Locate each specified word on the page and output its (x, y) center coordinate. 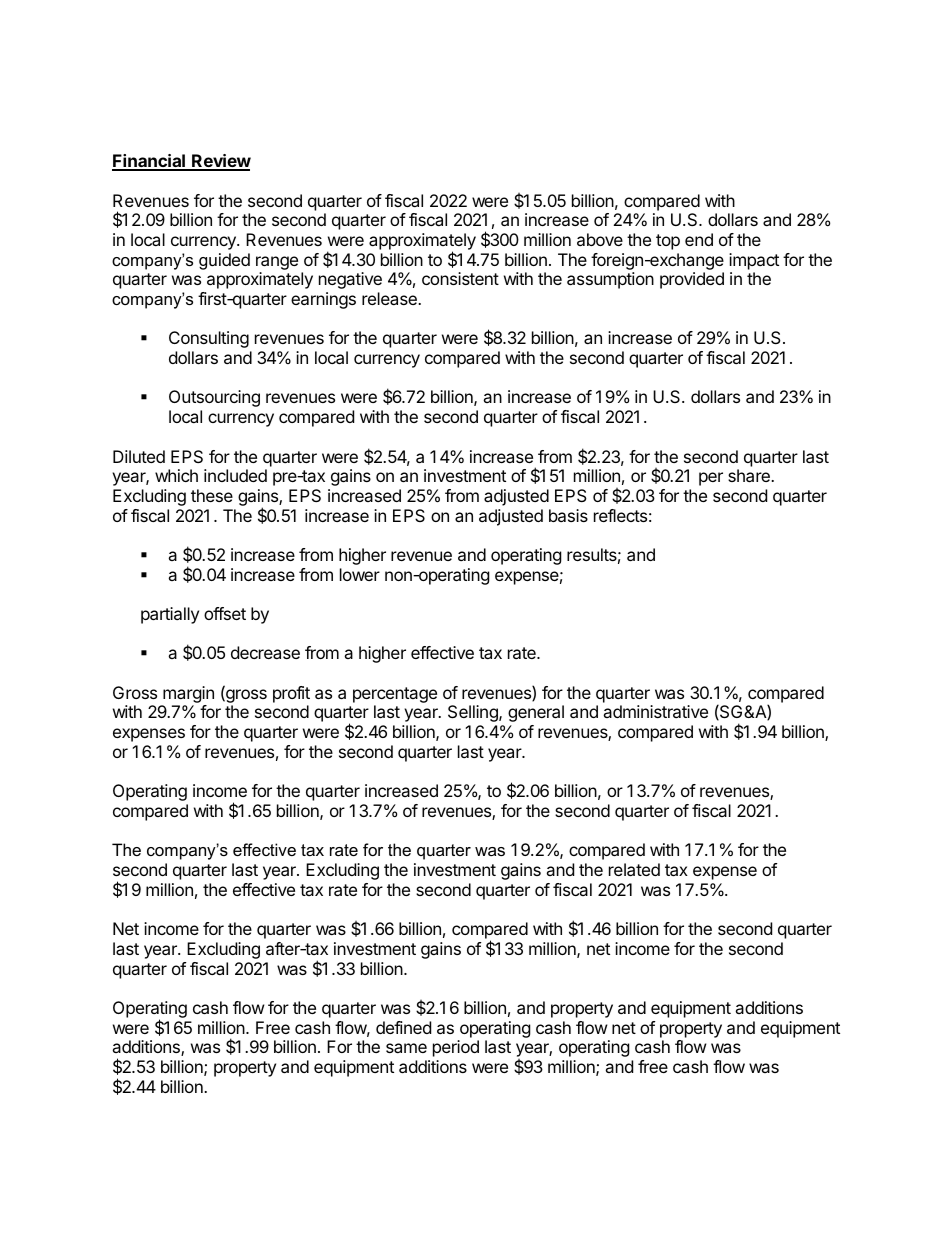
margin (187, 696)
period (456, 1048)
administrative (655, 711)
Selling (474, 713)
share (750, 475)
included (235, 475)
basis (568, 515)
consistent (460, 278)
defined (403, 1027)
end (699, 239)
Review (220, 162)
